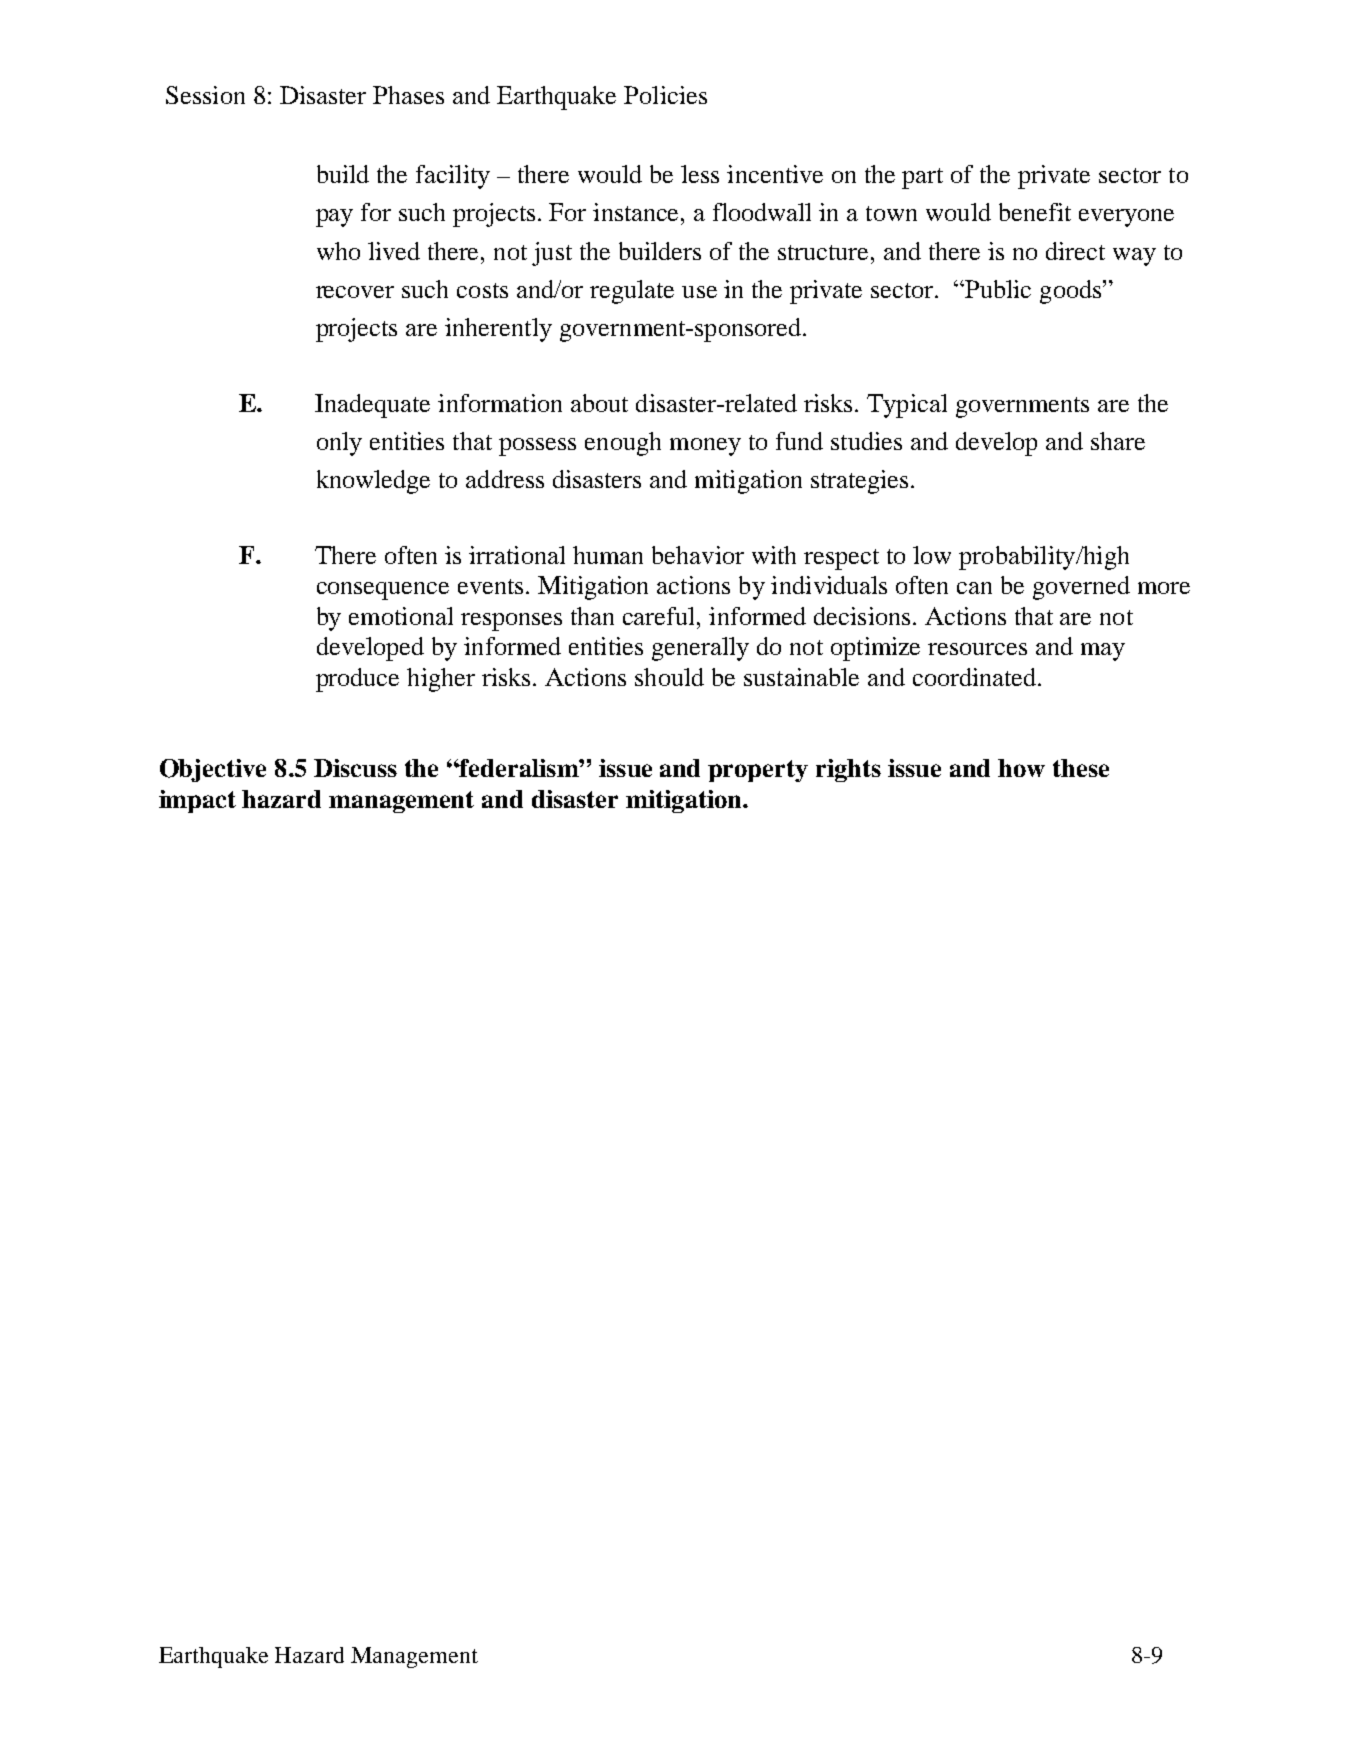 This document has width=1350, height=1748. I want to click on recover, so click(355, 292).
